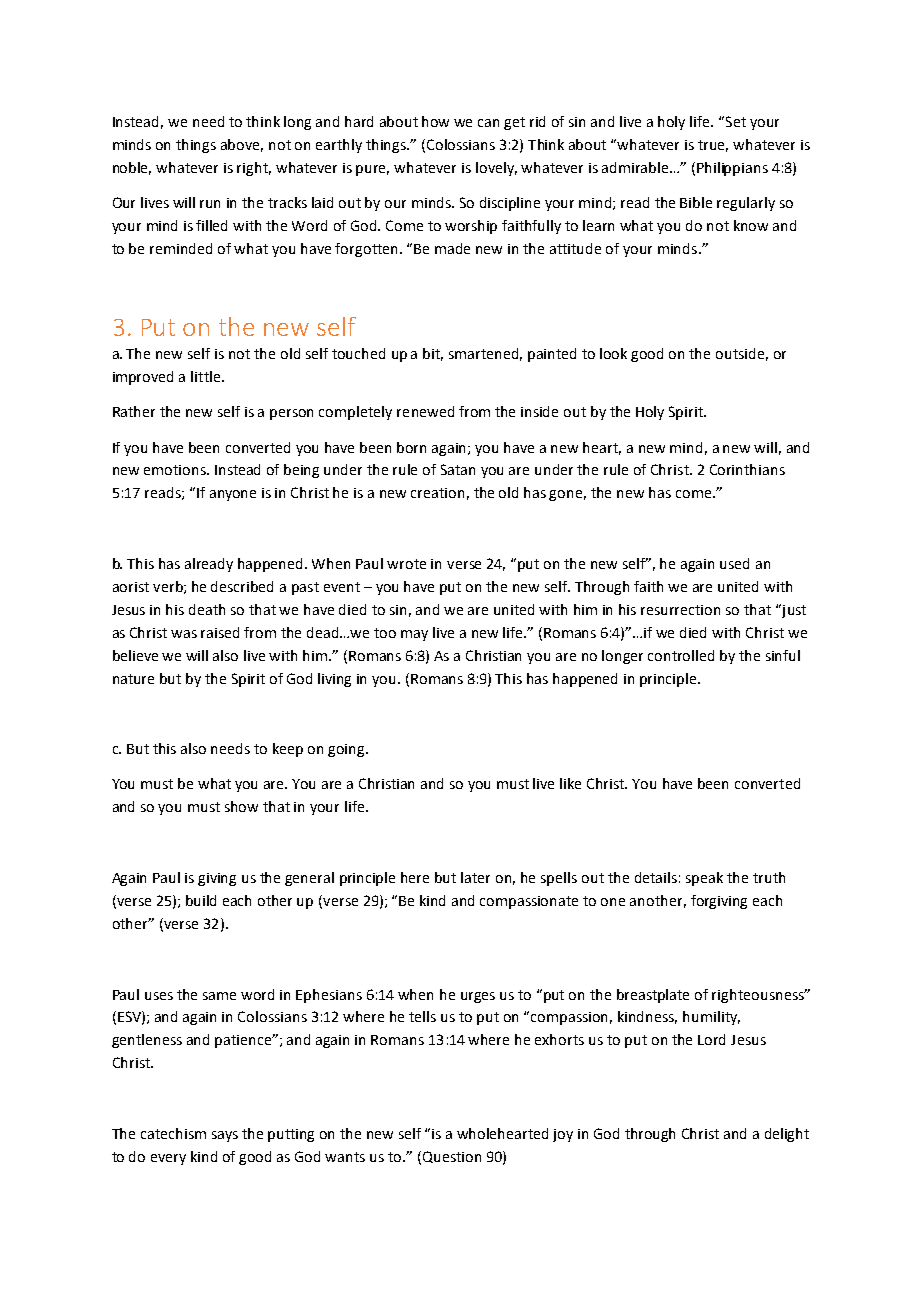 The image size is (924, 1308). What do you see at coordinates (233, 495) in the screenshot?
I see `anyone` at bounding box center [233, 495].
